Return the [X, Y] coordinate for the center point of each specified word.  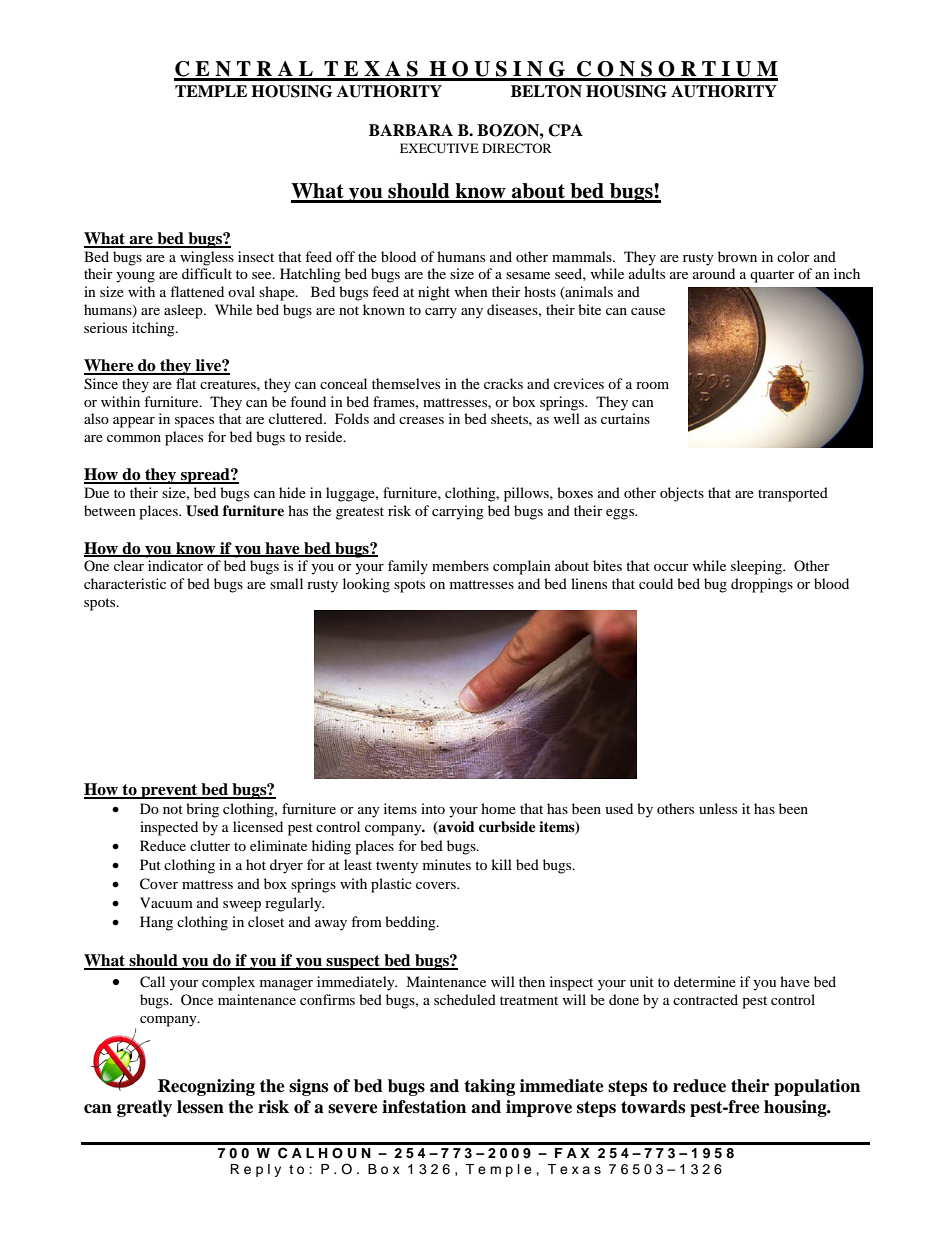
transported [793, 494]
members [460, 565]
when [471, 291]
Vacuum [166, 902]
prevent [169, 791]
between [110, 510]
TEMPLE [211, 91]
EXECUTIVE [439, 148]
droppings [762, 585]
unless [718, 808]
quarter [772, 276]
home [498, 808]
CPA [565, 130]
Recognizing [206, 1087]
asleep [184, 311]
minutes [447, 864]
